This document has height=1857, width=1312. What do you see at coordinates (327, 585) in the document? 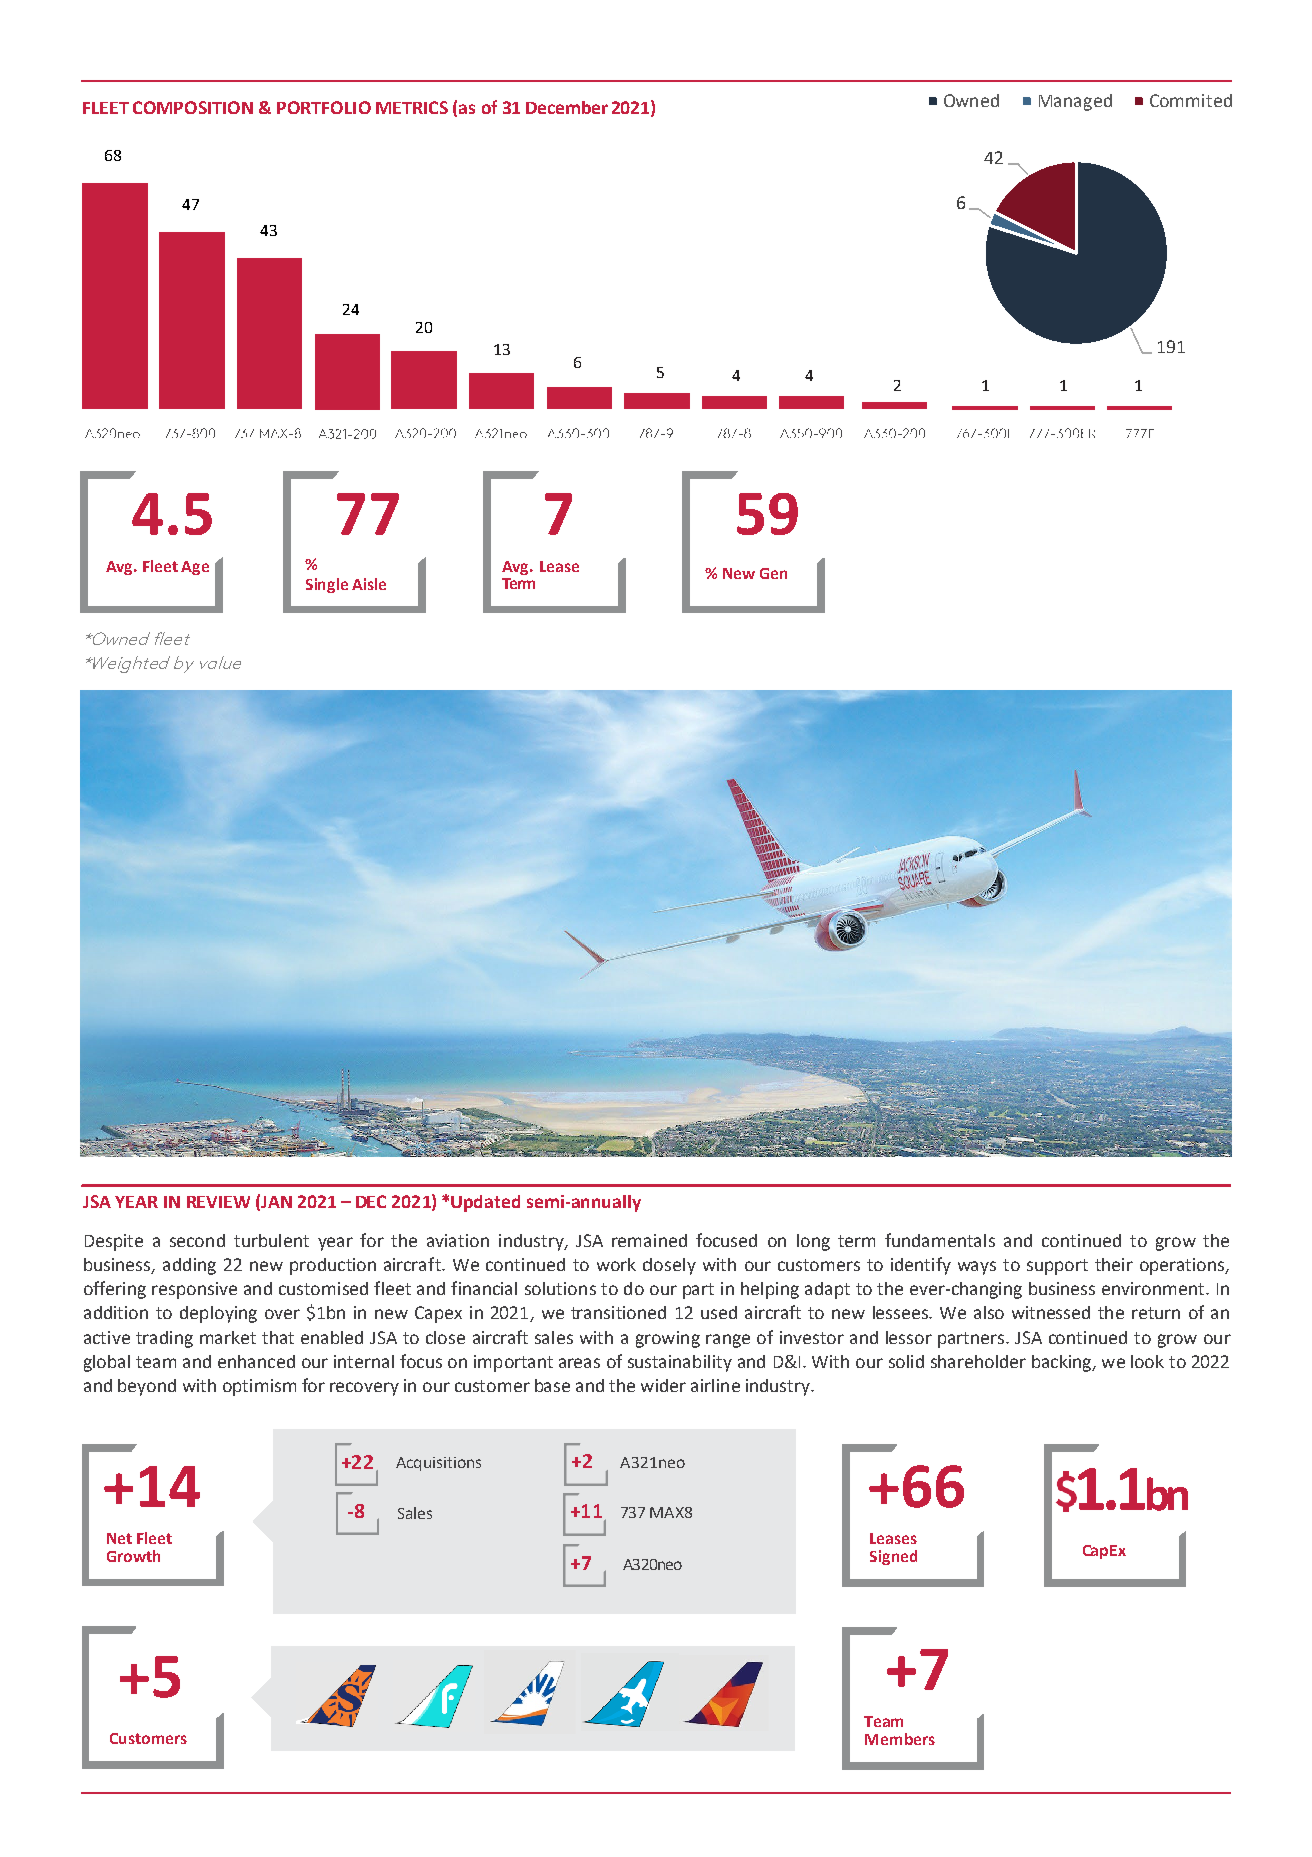
I see `Single` at bounding box center [327, 585].
